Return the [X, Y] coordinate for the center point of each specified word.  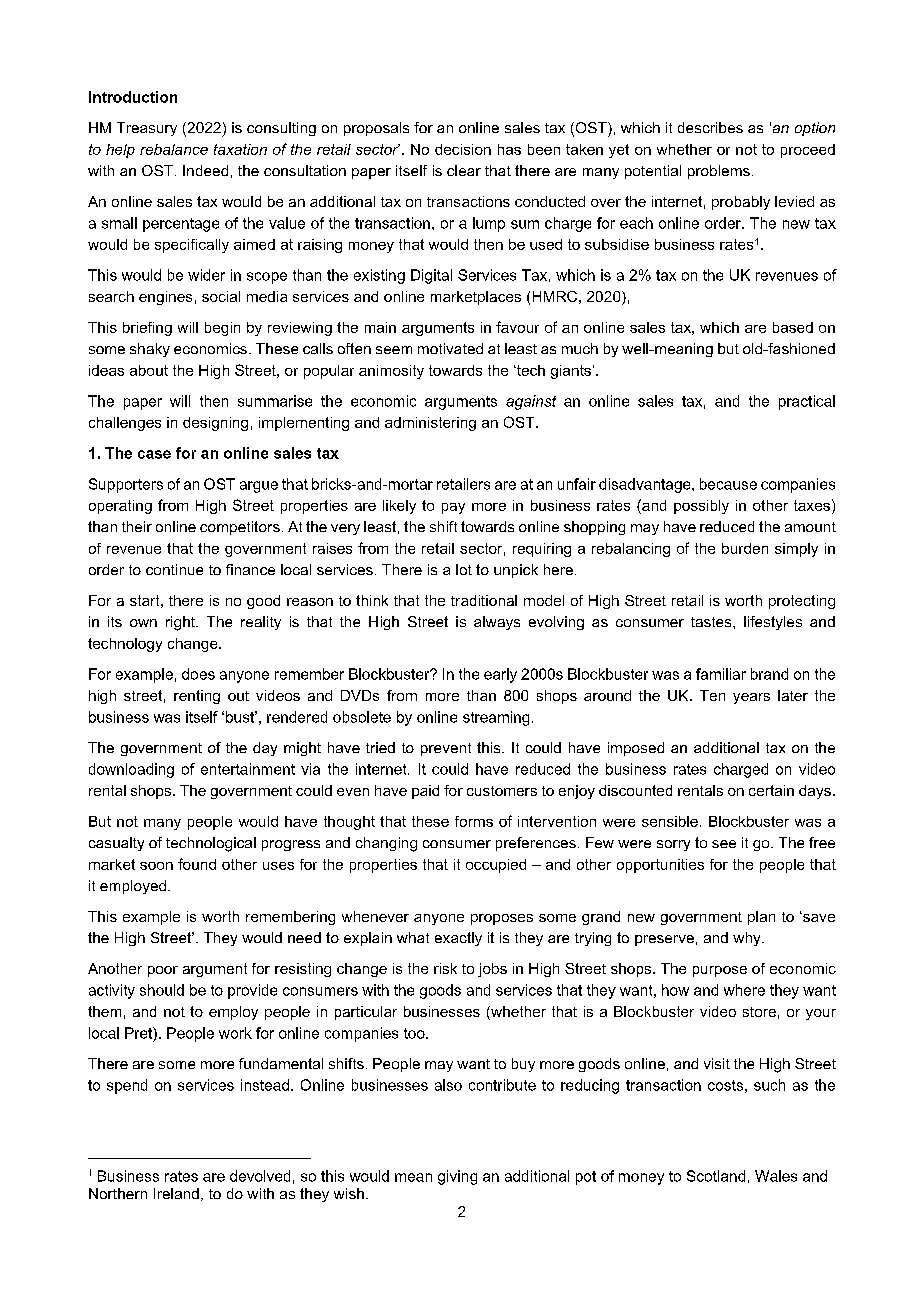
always [497, 623]
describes [710, 127]
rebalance [174, 149]
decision [463, 149]
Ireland [176, 1193]
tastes [712, 622]
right [181, 623]
